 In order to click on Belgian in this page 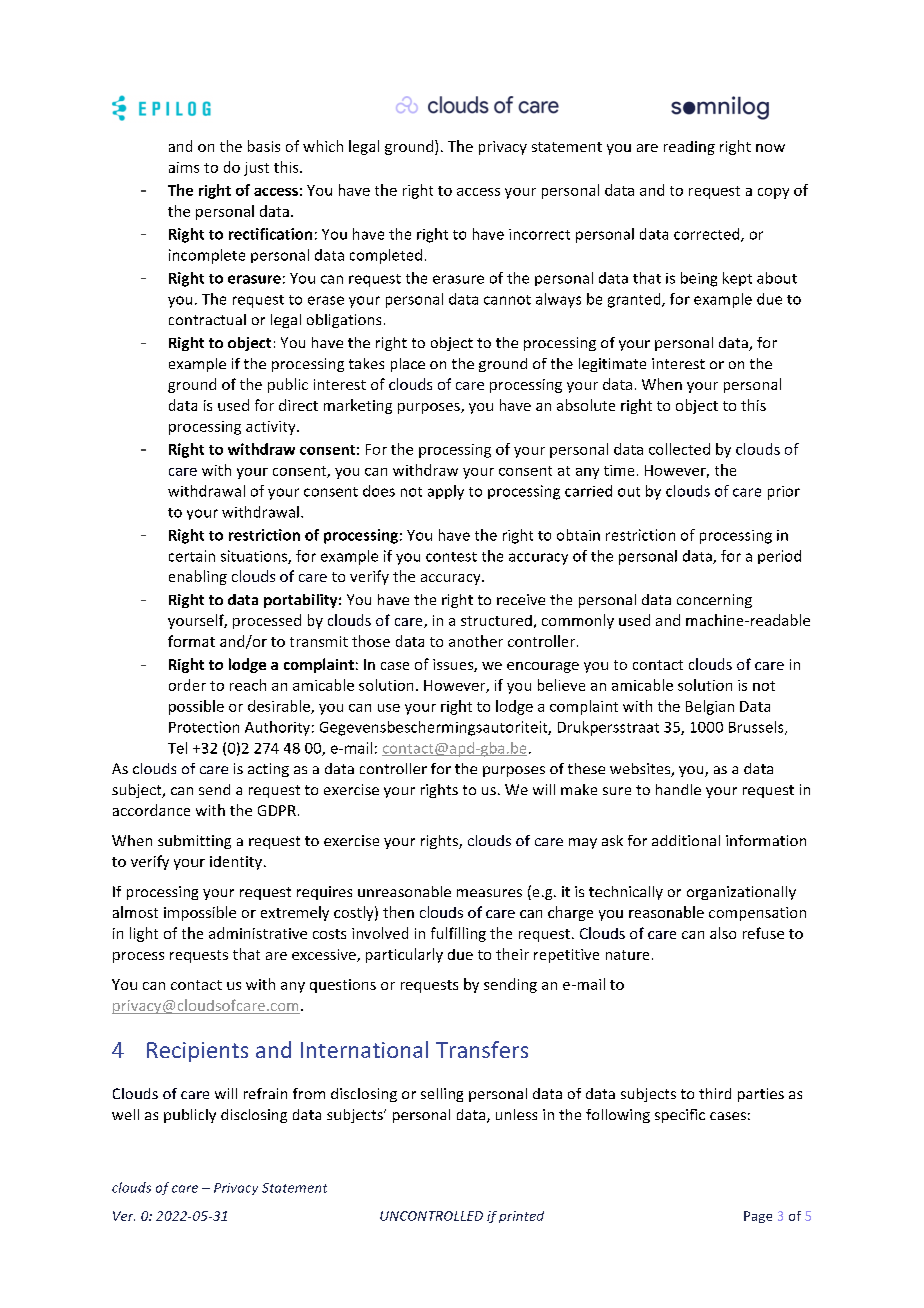, I will do `click(710, 707)`.
